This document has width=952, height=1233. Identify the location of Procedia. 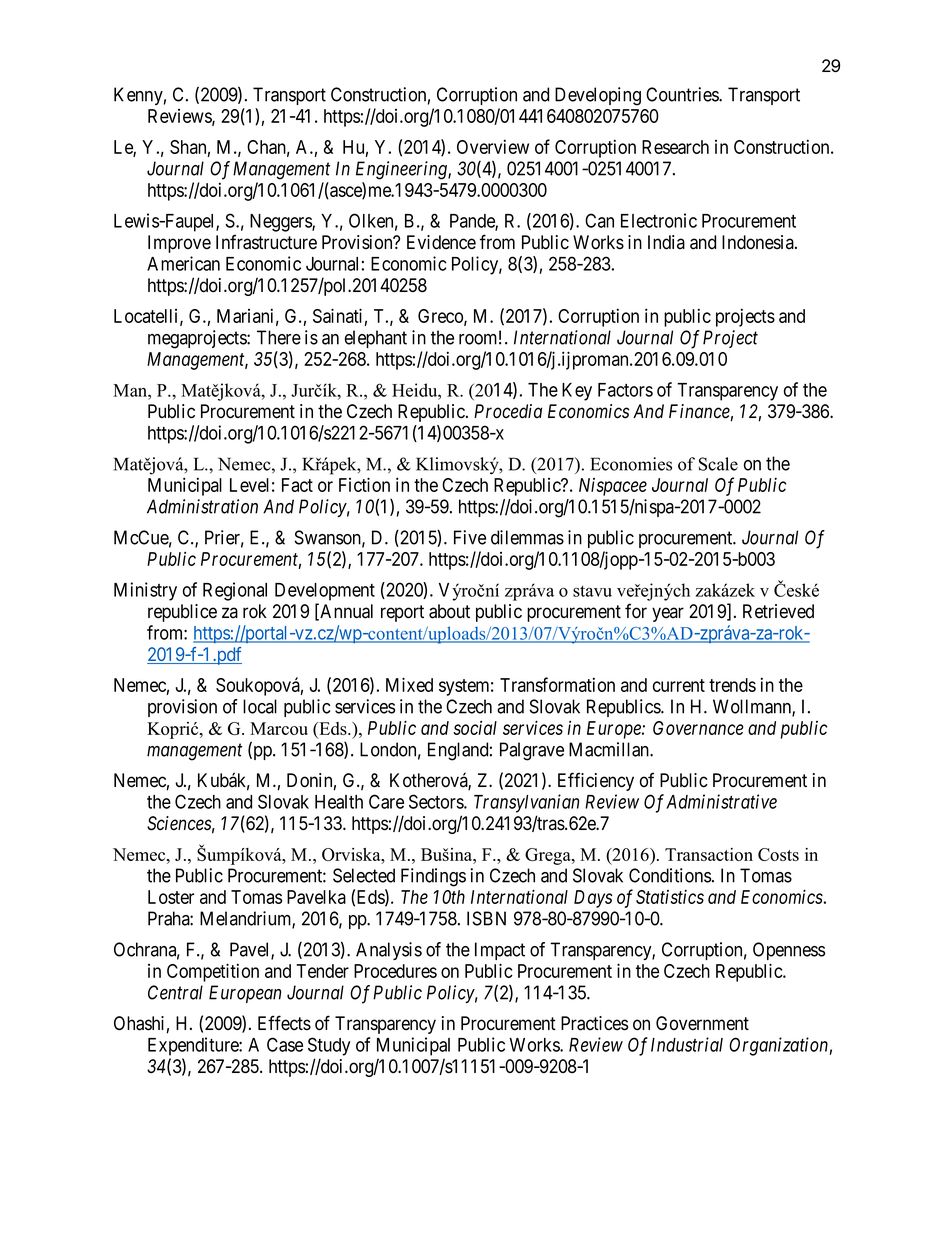
(508, 411).
